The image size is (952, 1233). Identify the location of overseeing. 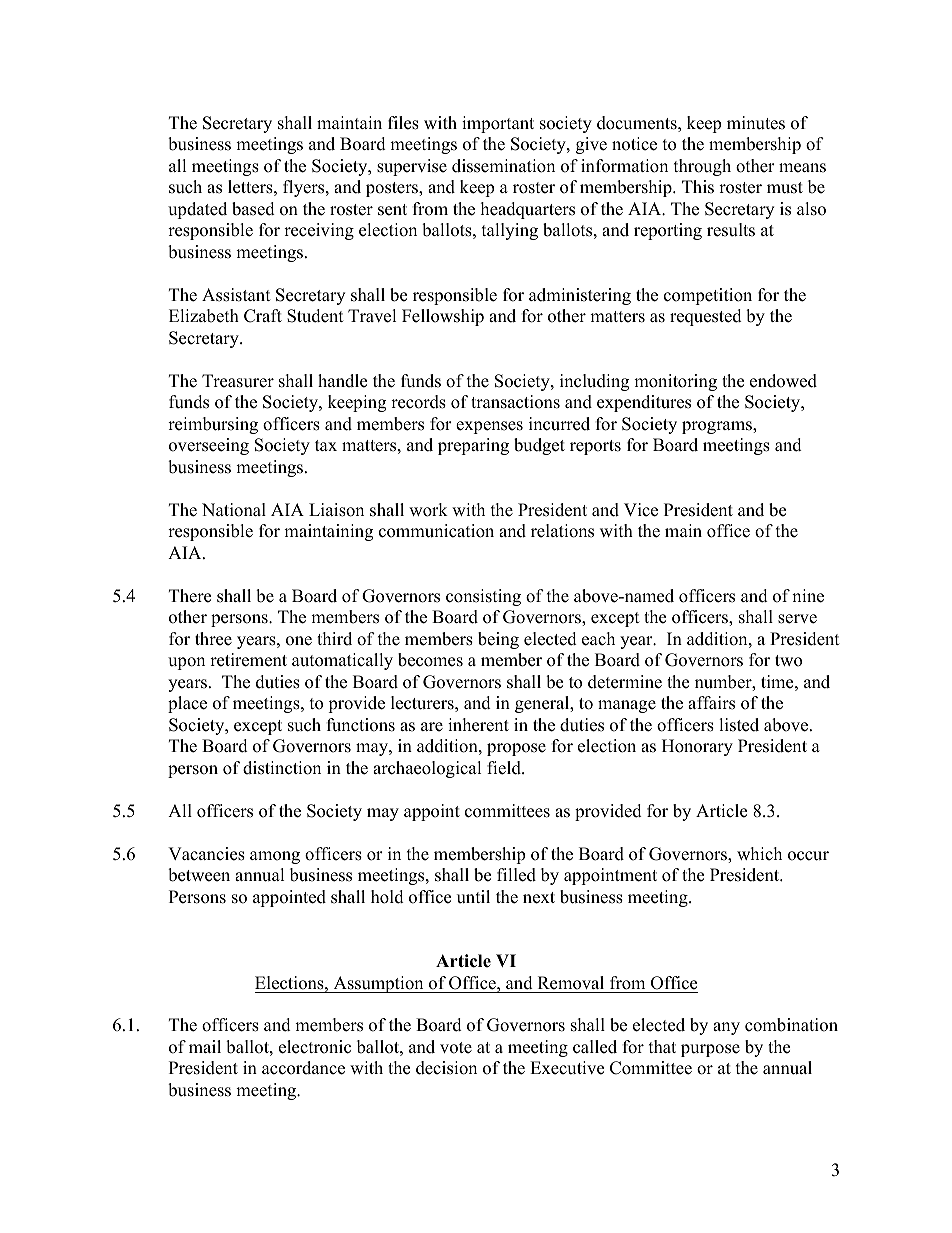
(209, 446).
